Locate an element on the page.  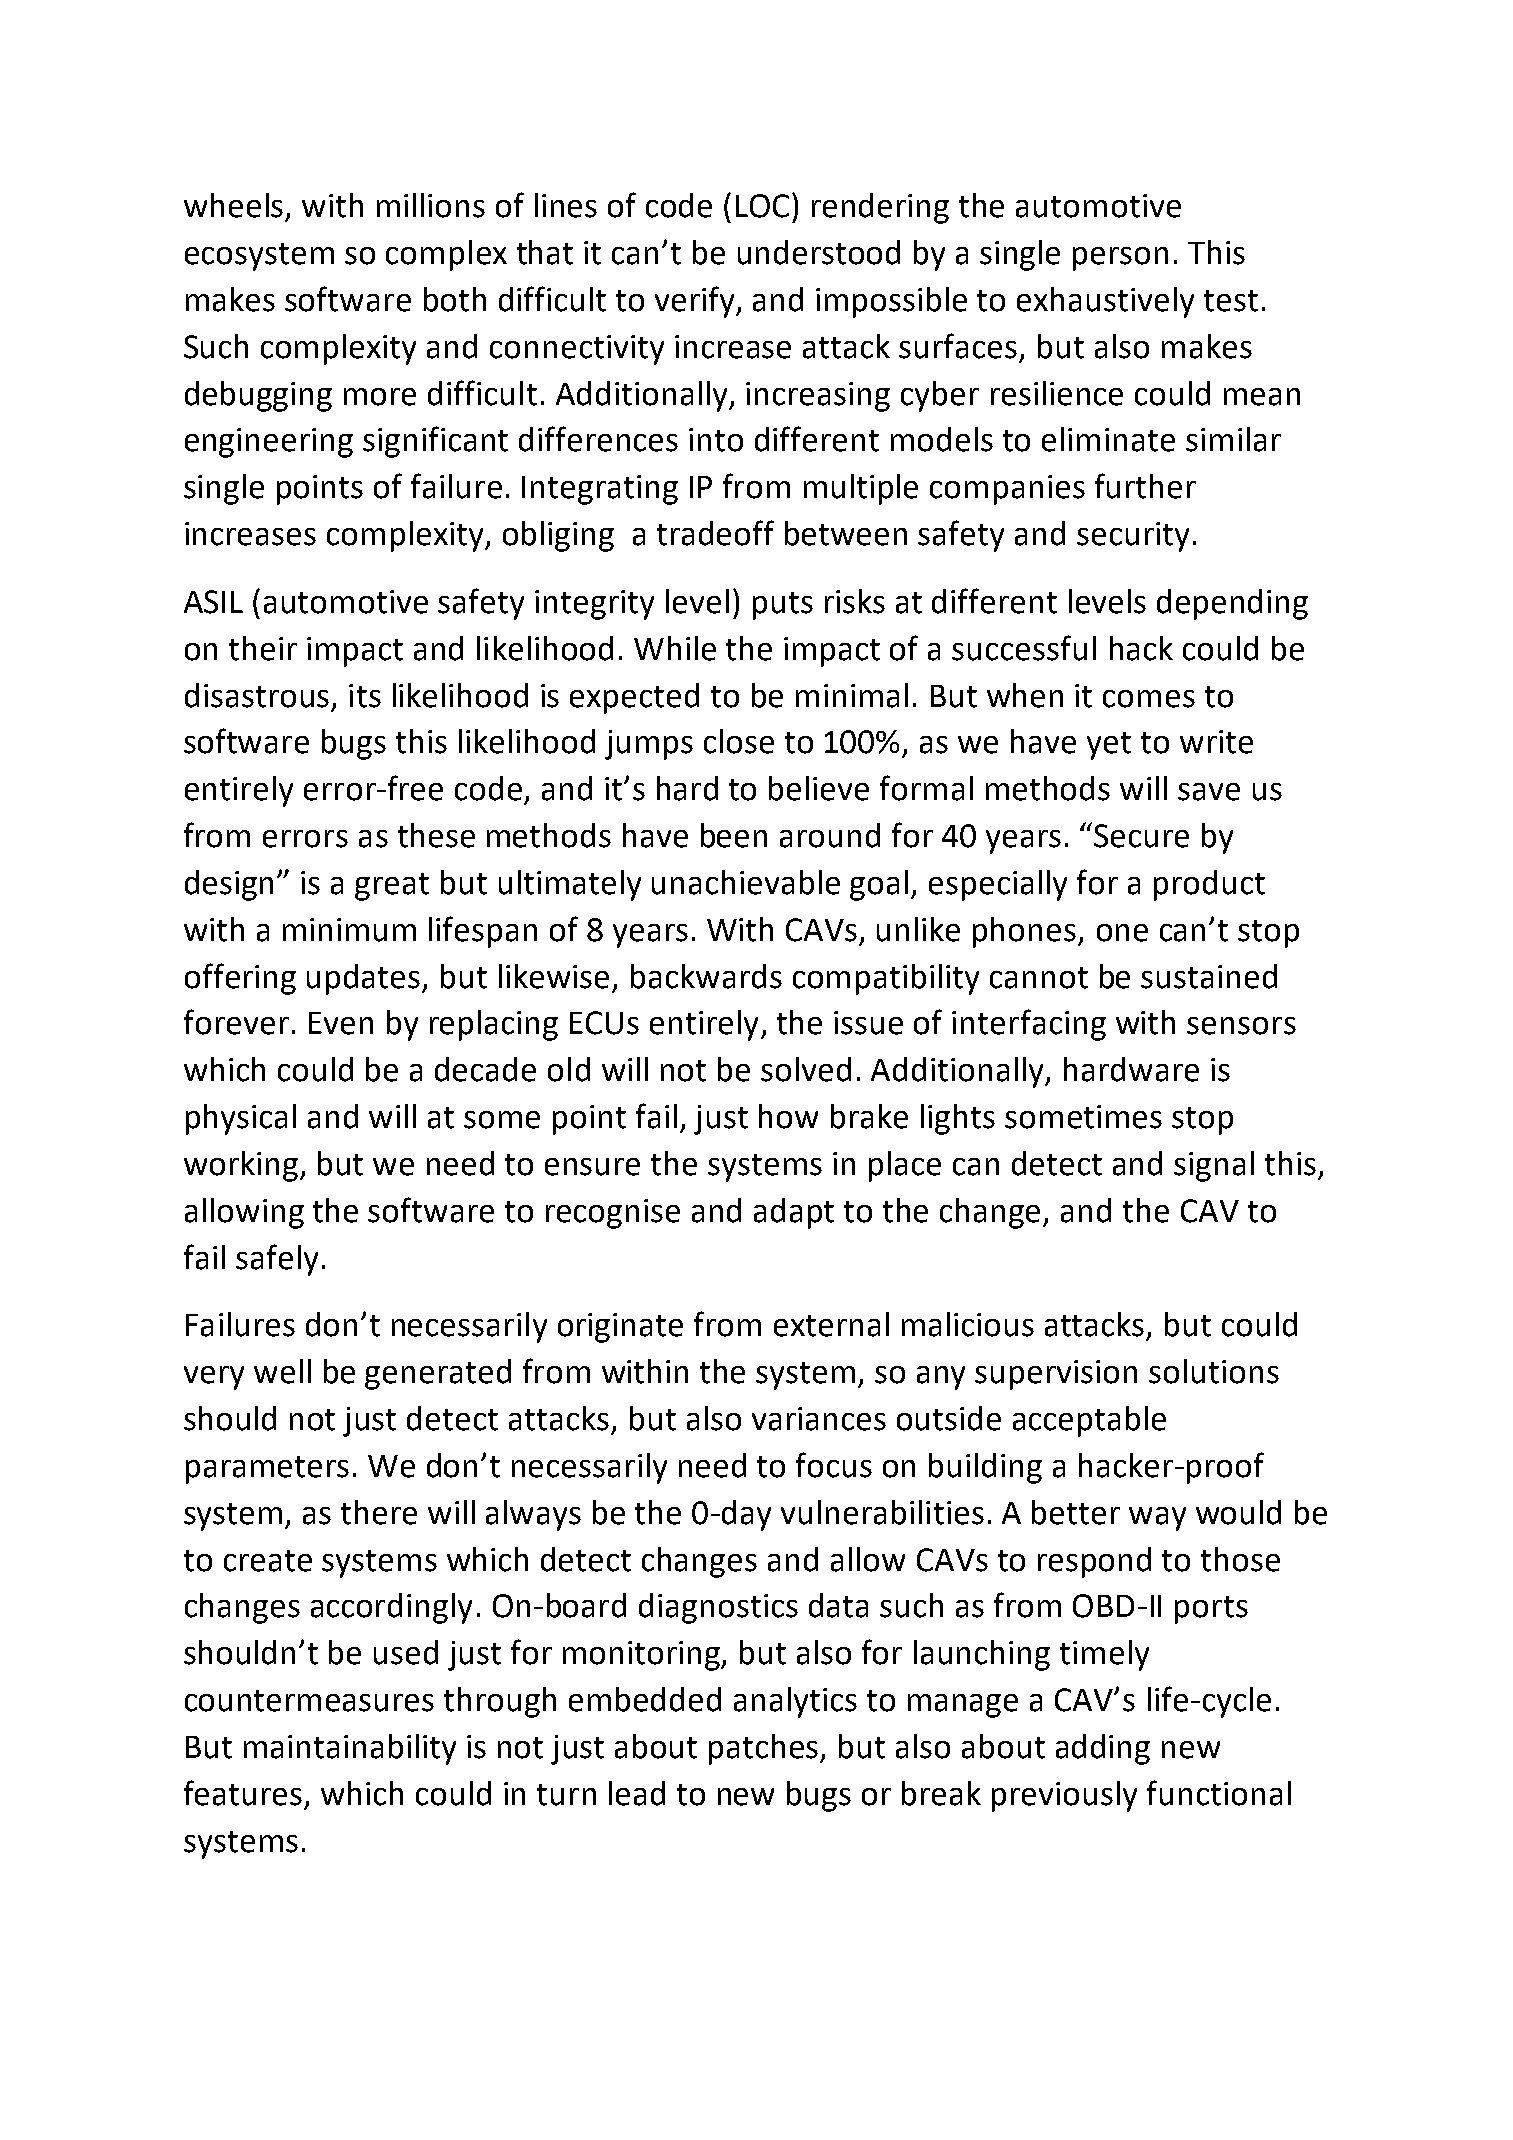
millions is located at coordinates (431, 205).
